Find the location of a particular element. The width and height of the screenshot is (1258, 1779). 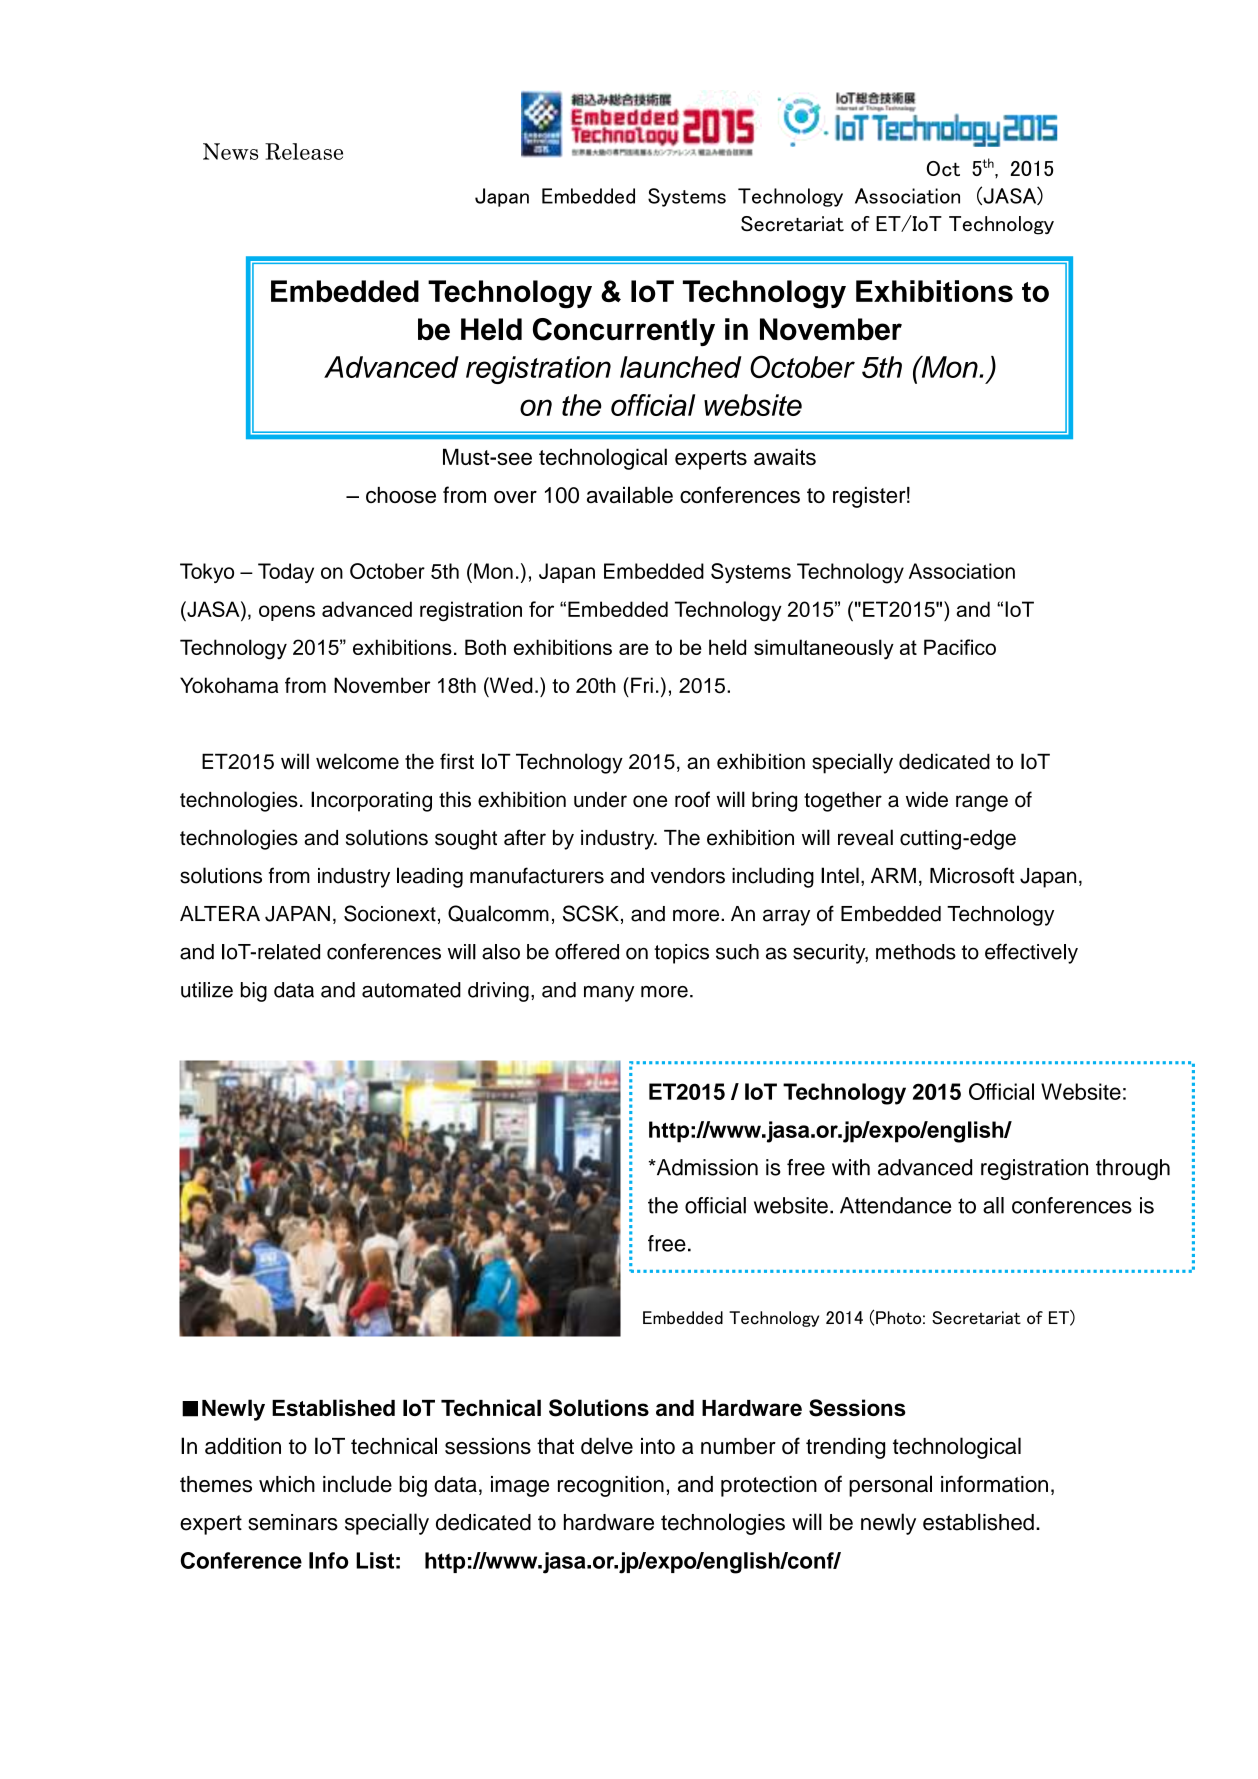

personal is located at coordinates (890, 1486).
